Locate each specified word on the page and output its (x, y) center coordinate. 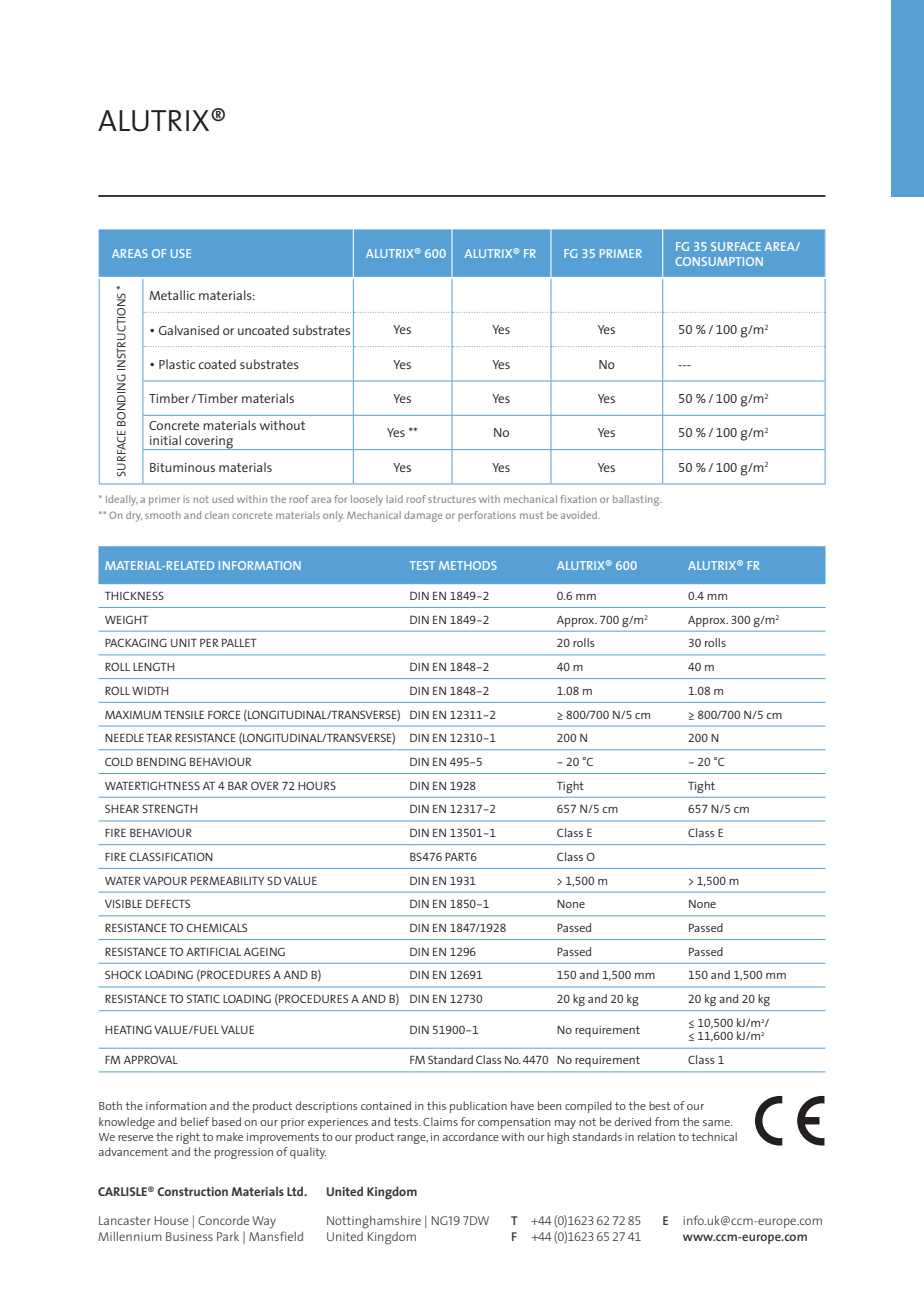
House (171, 1220)
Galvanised (189, 330)
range (412, 1139)
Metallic (172, 295)
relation (656, 1136)
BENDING (161, 761)
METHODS (468, 565)
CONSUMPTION (719, 261)
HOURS (317, 785)
